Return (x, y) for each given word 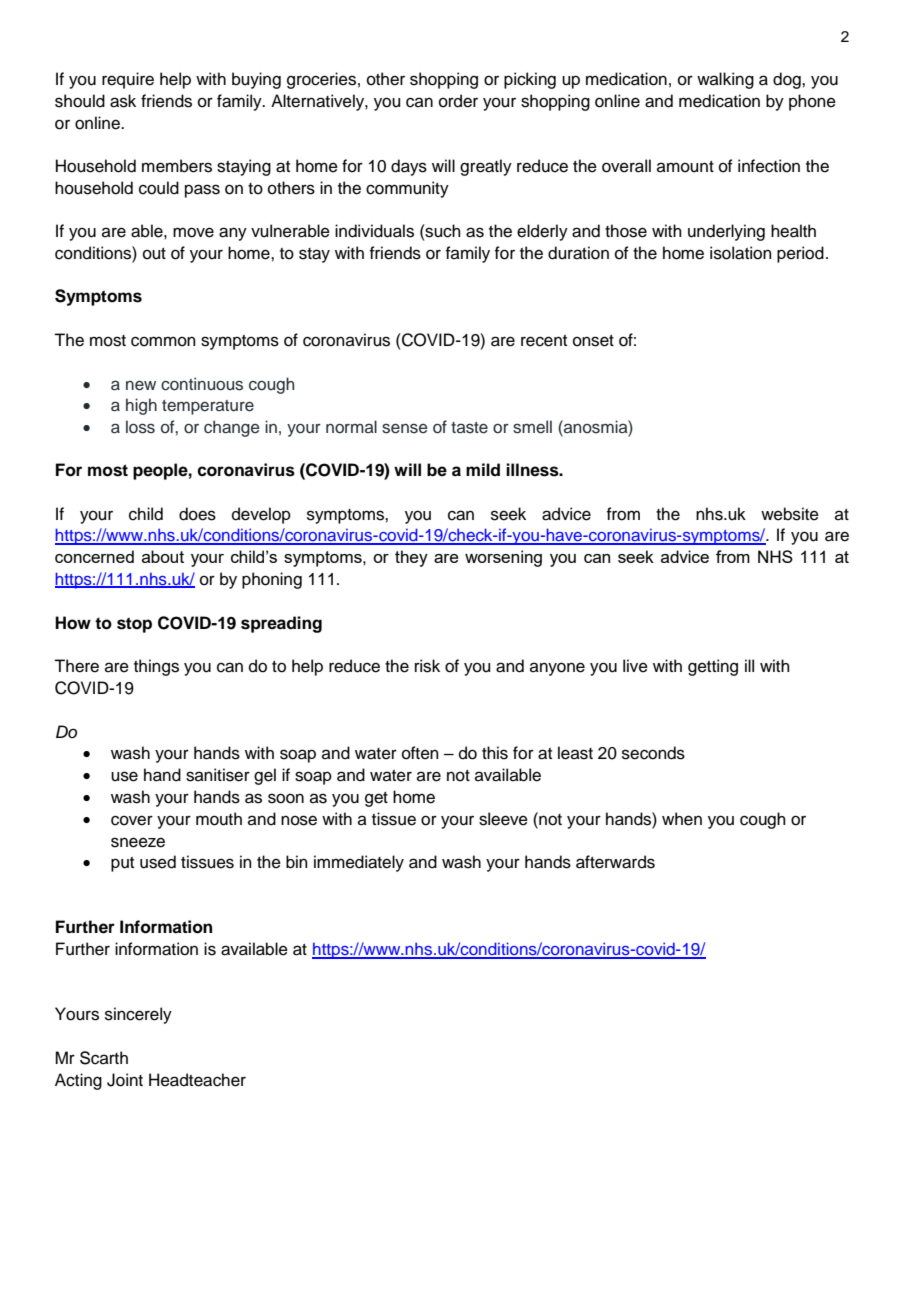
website (790, 514)
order (458, 101)
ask (123, 101)
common (163, 341)
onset (593, 341)
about (163, 556)
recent (544, 341)
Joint (125, 1080)
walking (725, 80)
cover (132, 820)
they (411, 558)
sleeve (503, 819)
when (682, 819)
